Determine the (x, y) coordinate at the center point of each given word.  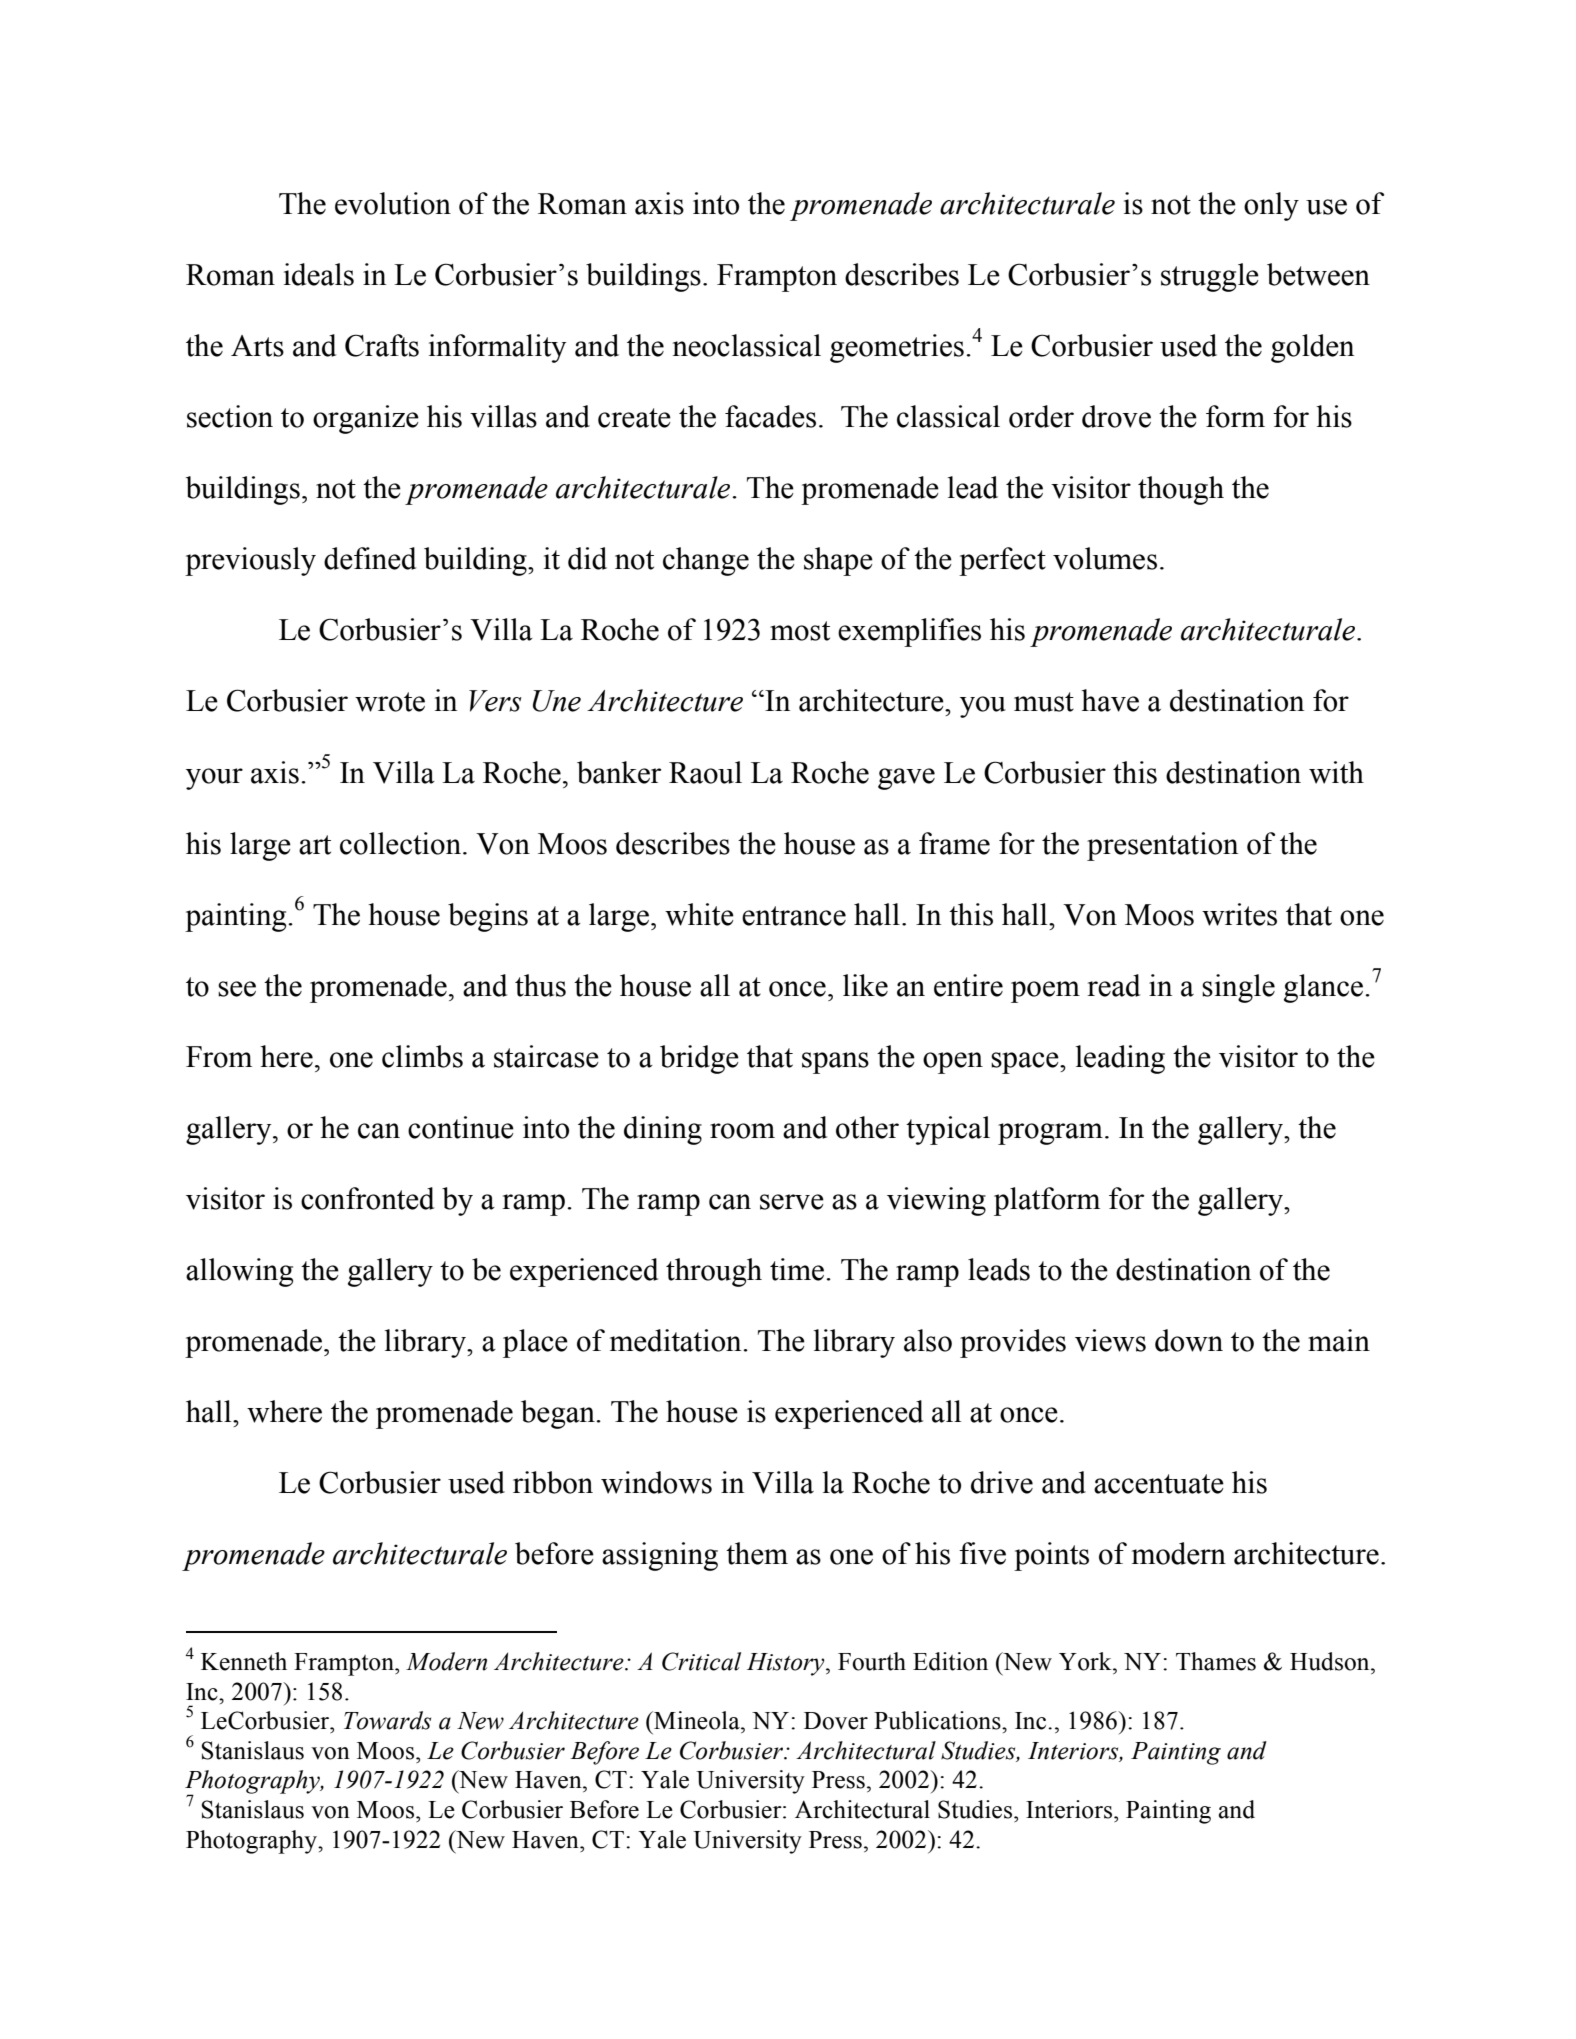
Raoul (705, 772)
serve (792, 1202)
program (1050, 1134)
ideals (319, 274)
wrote (390, 702)
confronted (367, 1198)
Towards (387, 1720)
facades (770, 416)
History (787, 1664)
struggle (1210, 277)
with (1336, 772)
